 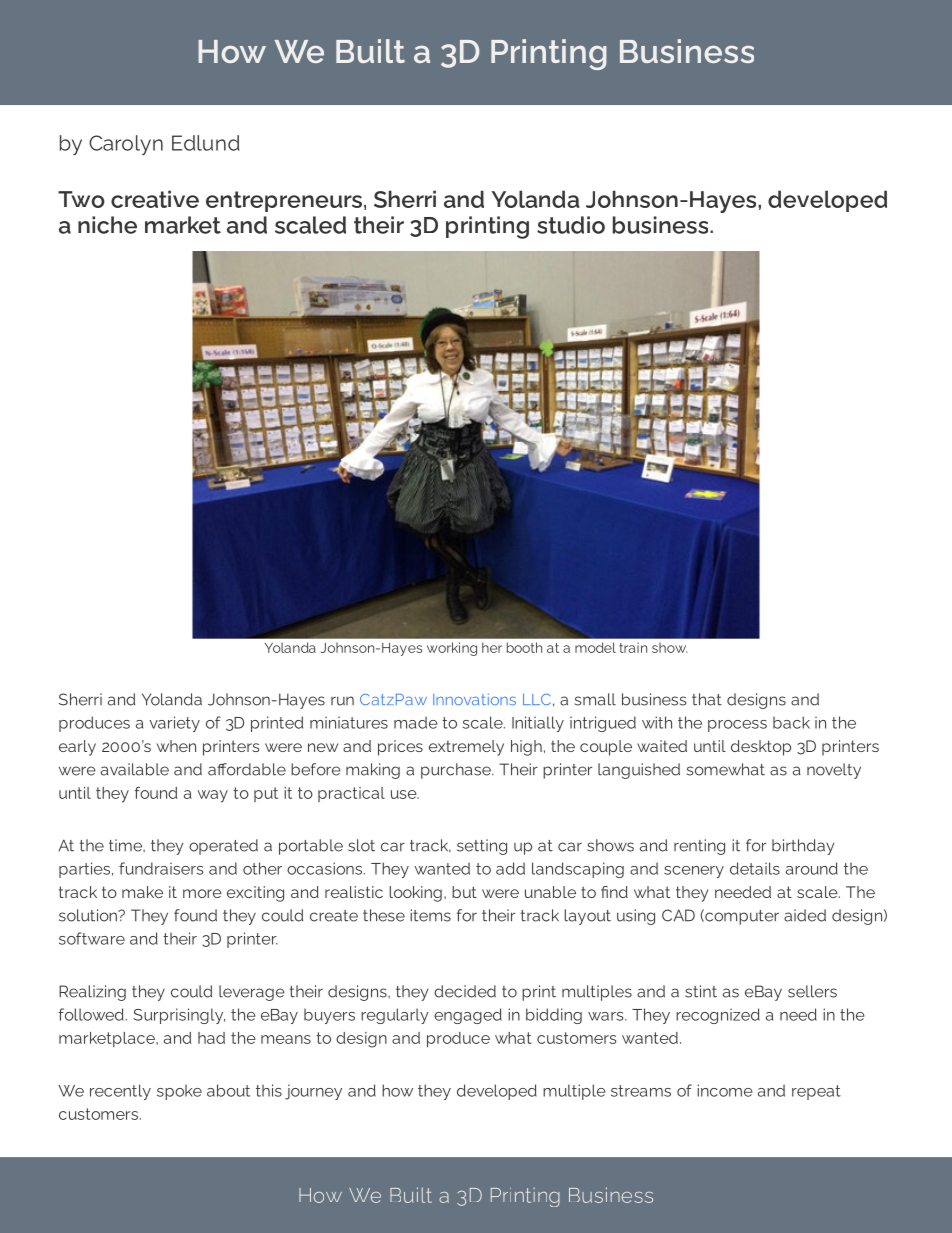 I want to click on income, so click(x=725, y=1090).
